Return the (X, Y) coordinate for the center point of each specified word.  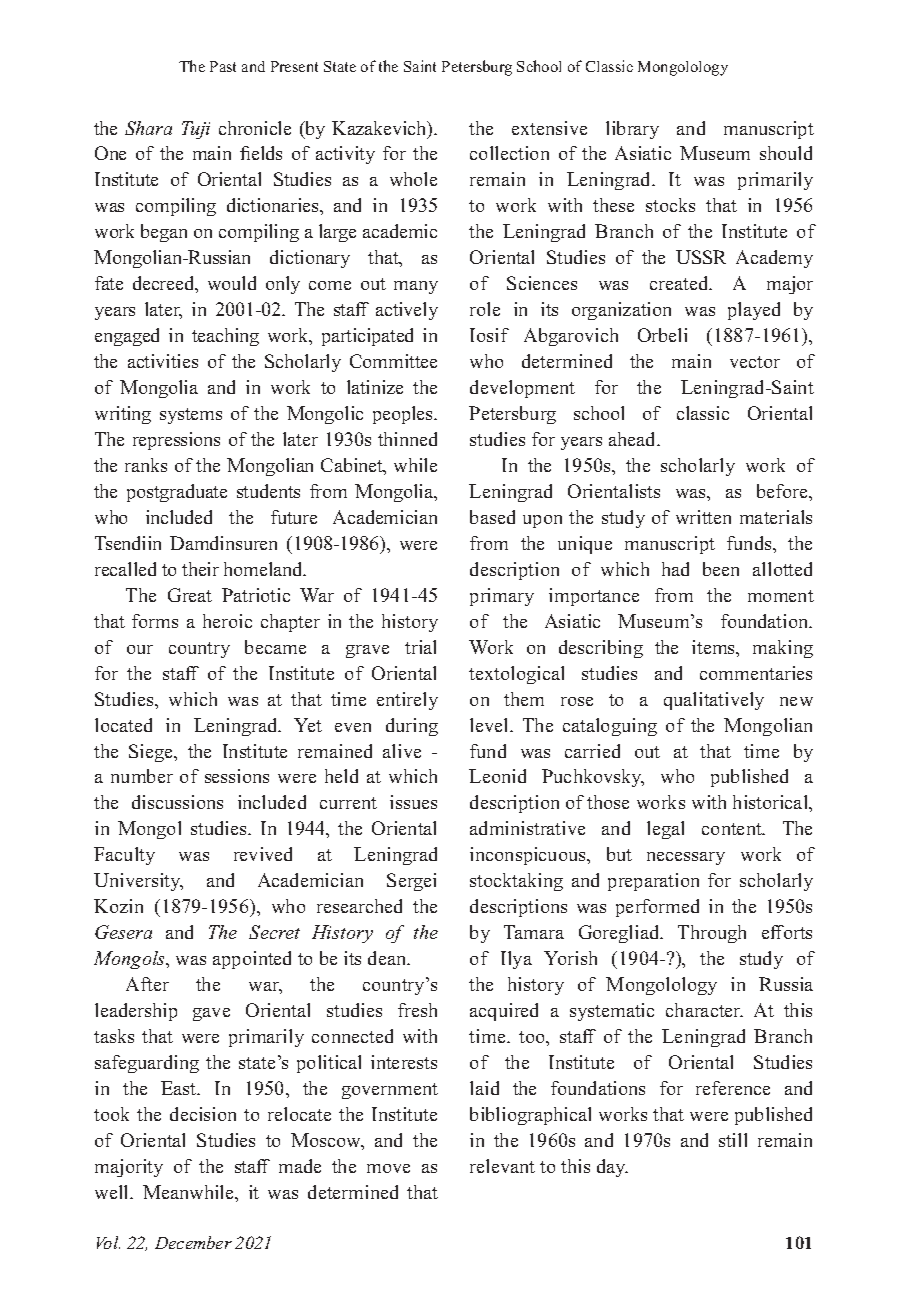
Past (223, 66)
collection (509, 153)
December (193, 1242)
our (140, 649)
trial (420, 647)
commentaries (756, 673)
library (632, 130)
